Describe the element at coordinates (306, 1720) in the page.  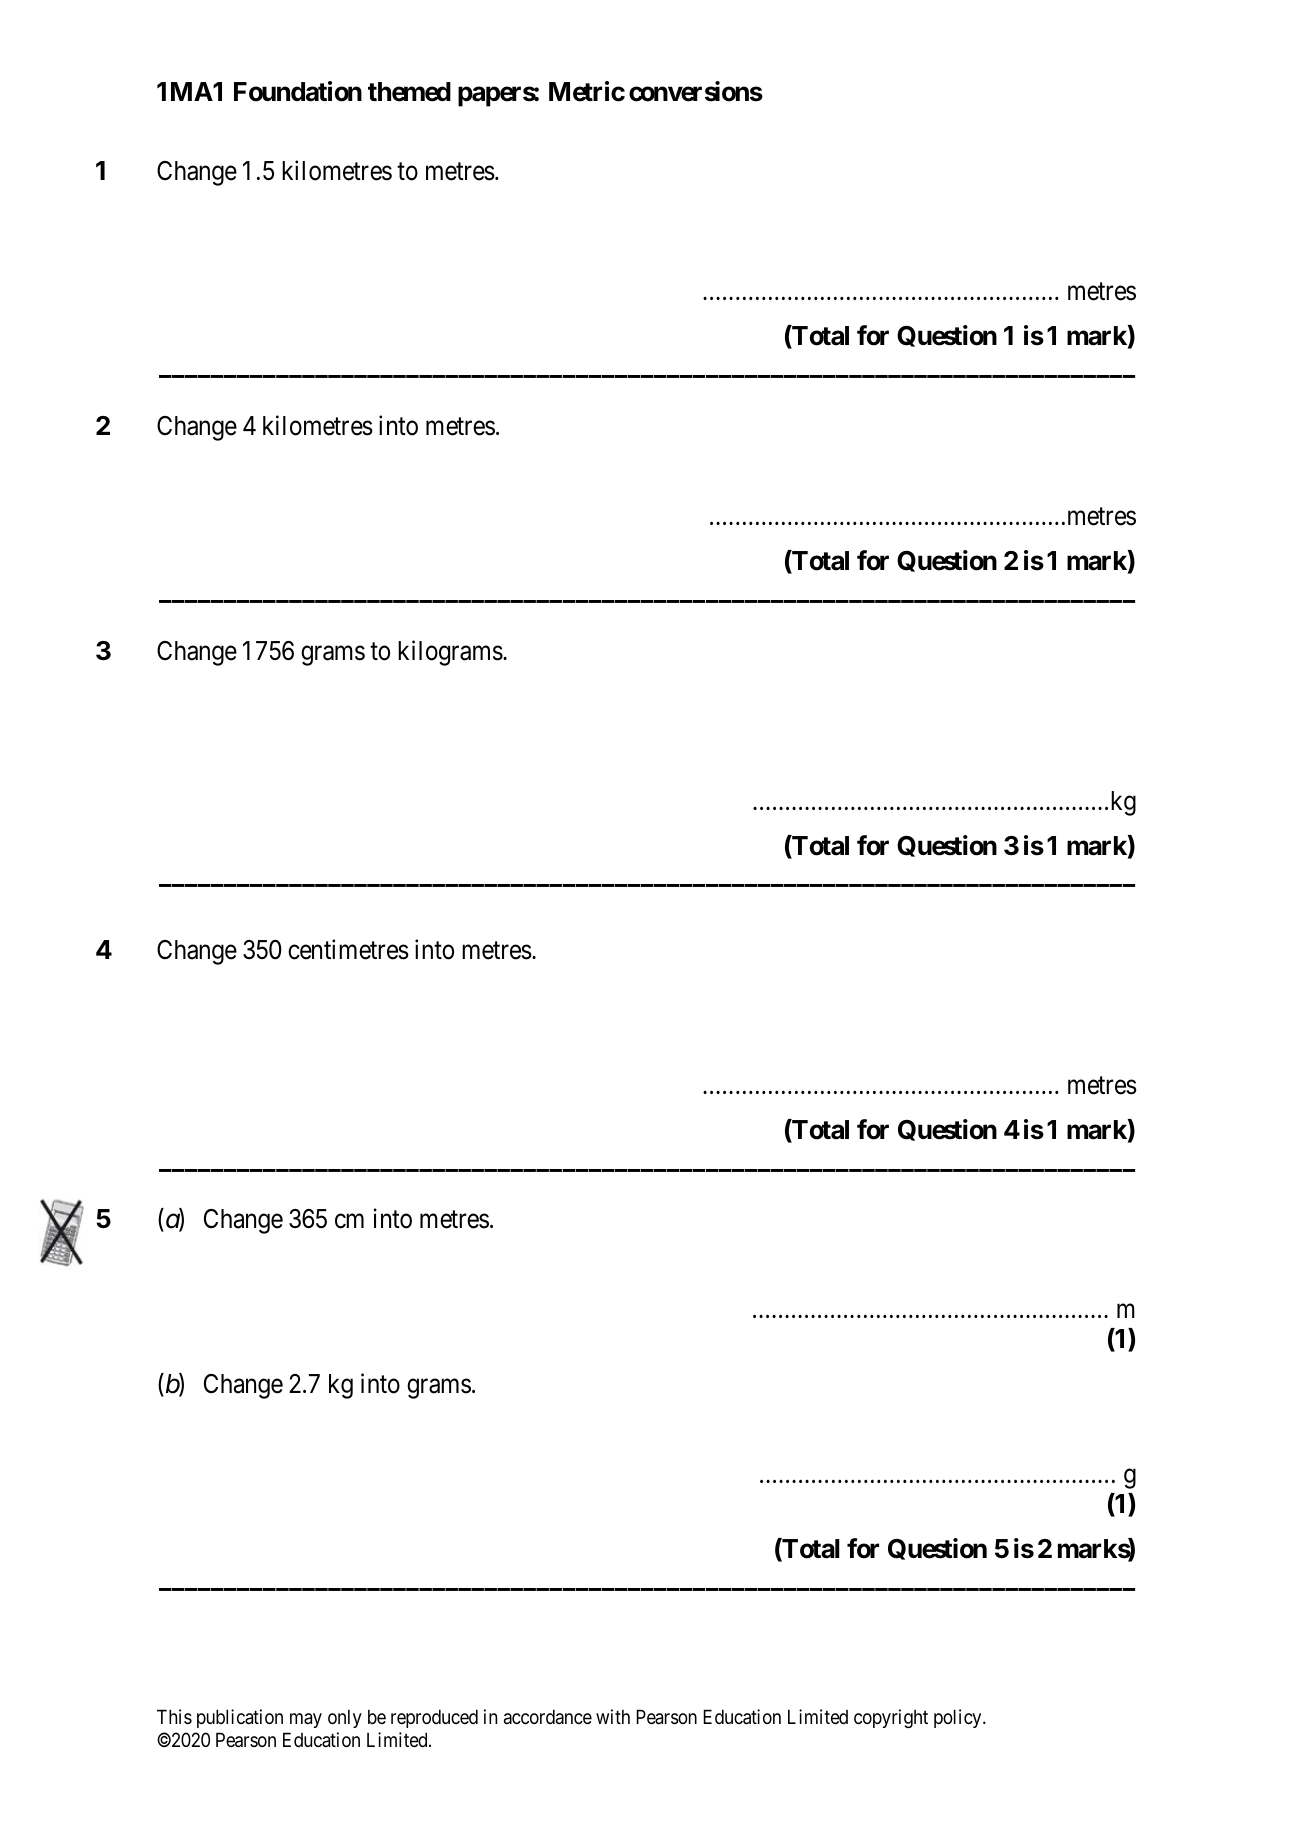
I see `may` at that location.
